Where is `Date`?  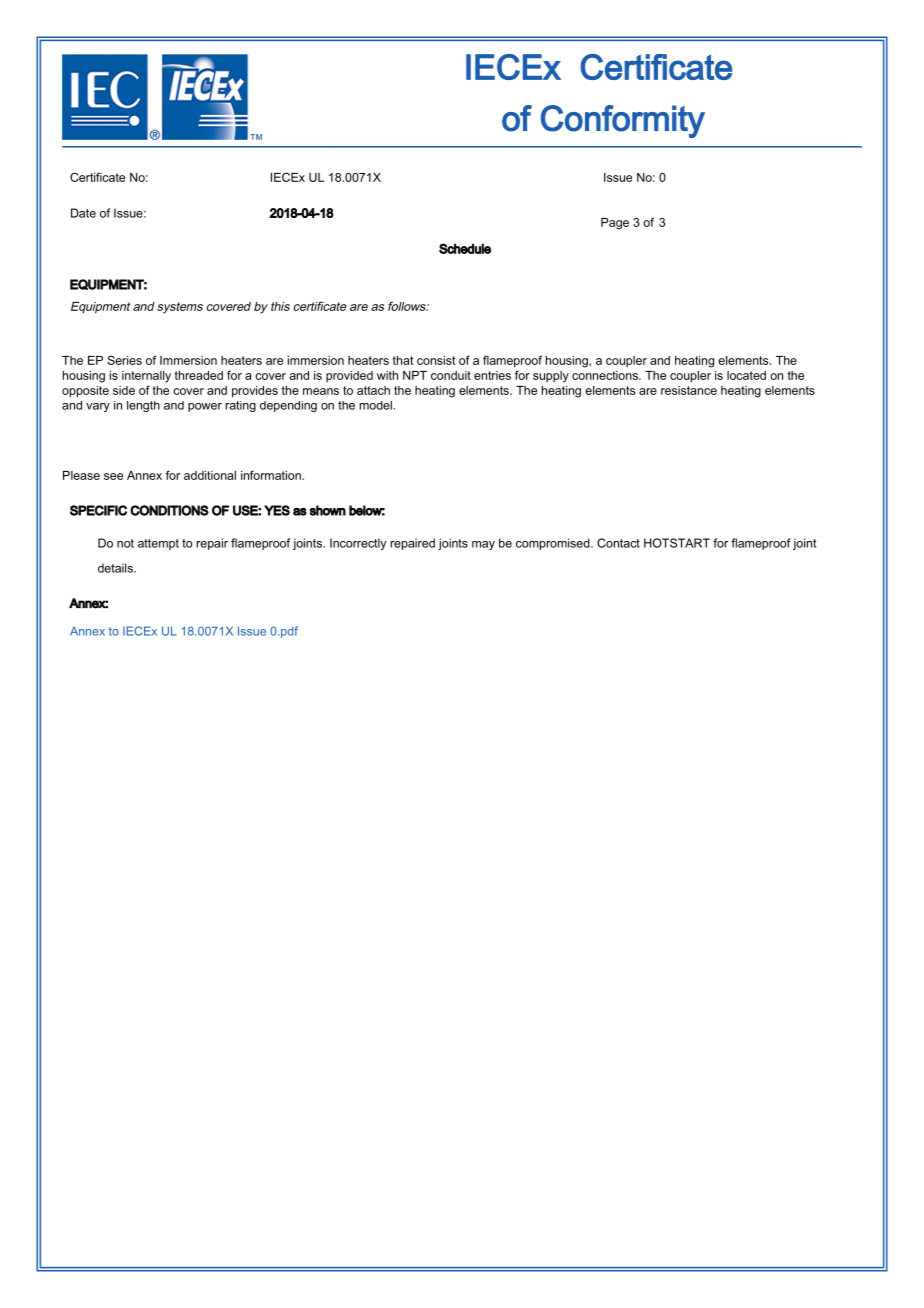 Date is located at coordinates (83, 213).
